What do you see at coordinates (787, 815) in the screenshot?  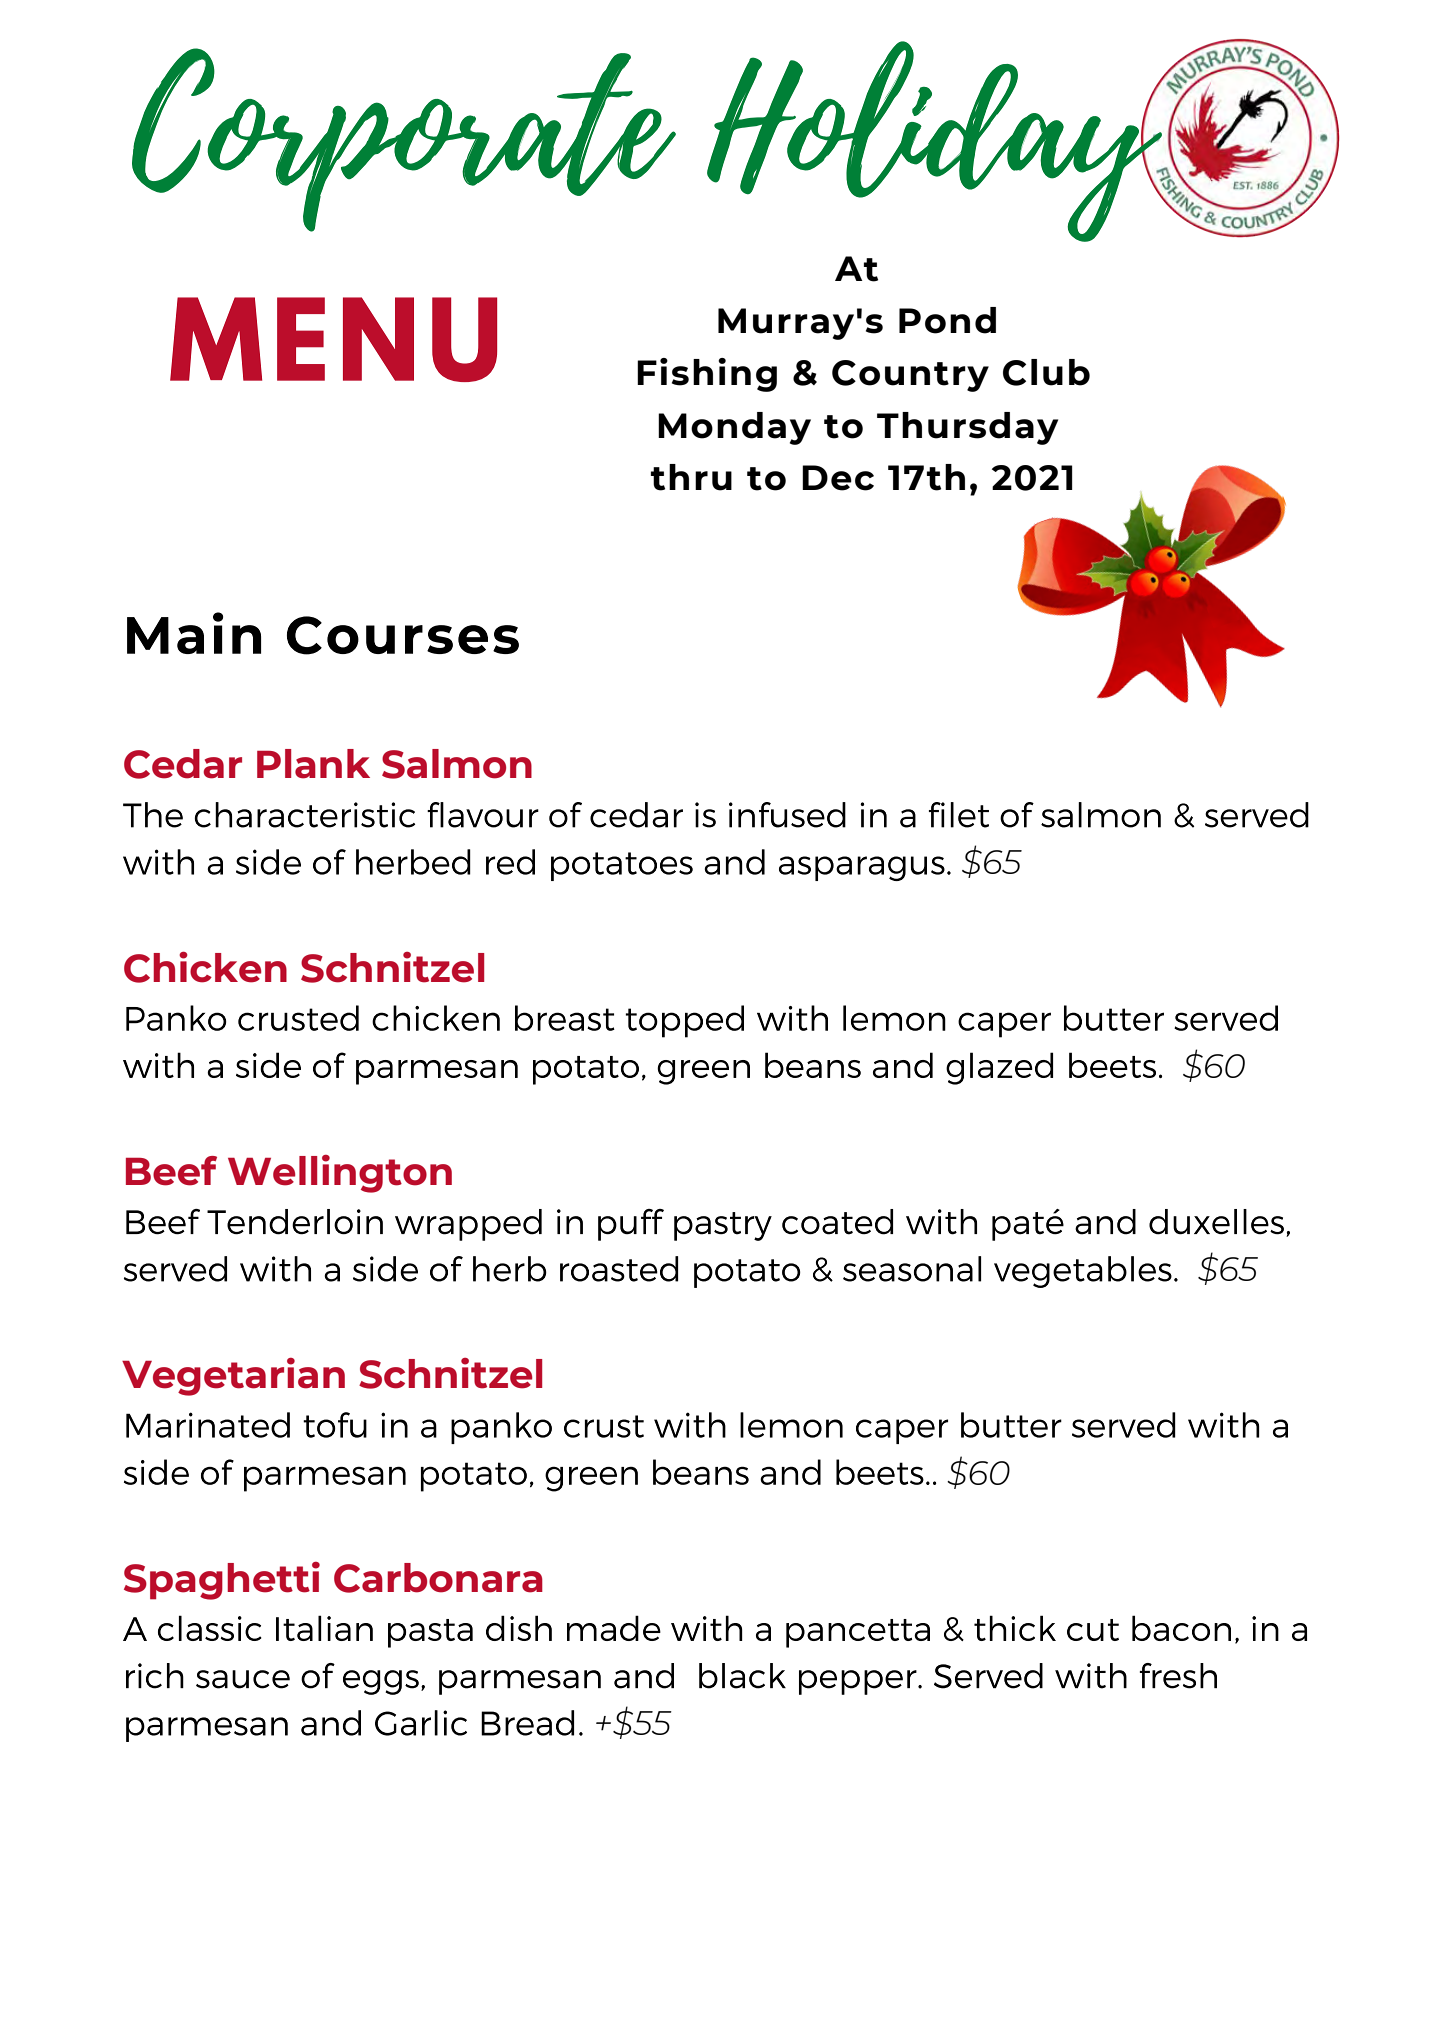 I see `infused` at bounding box center [787, 815].
